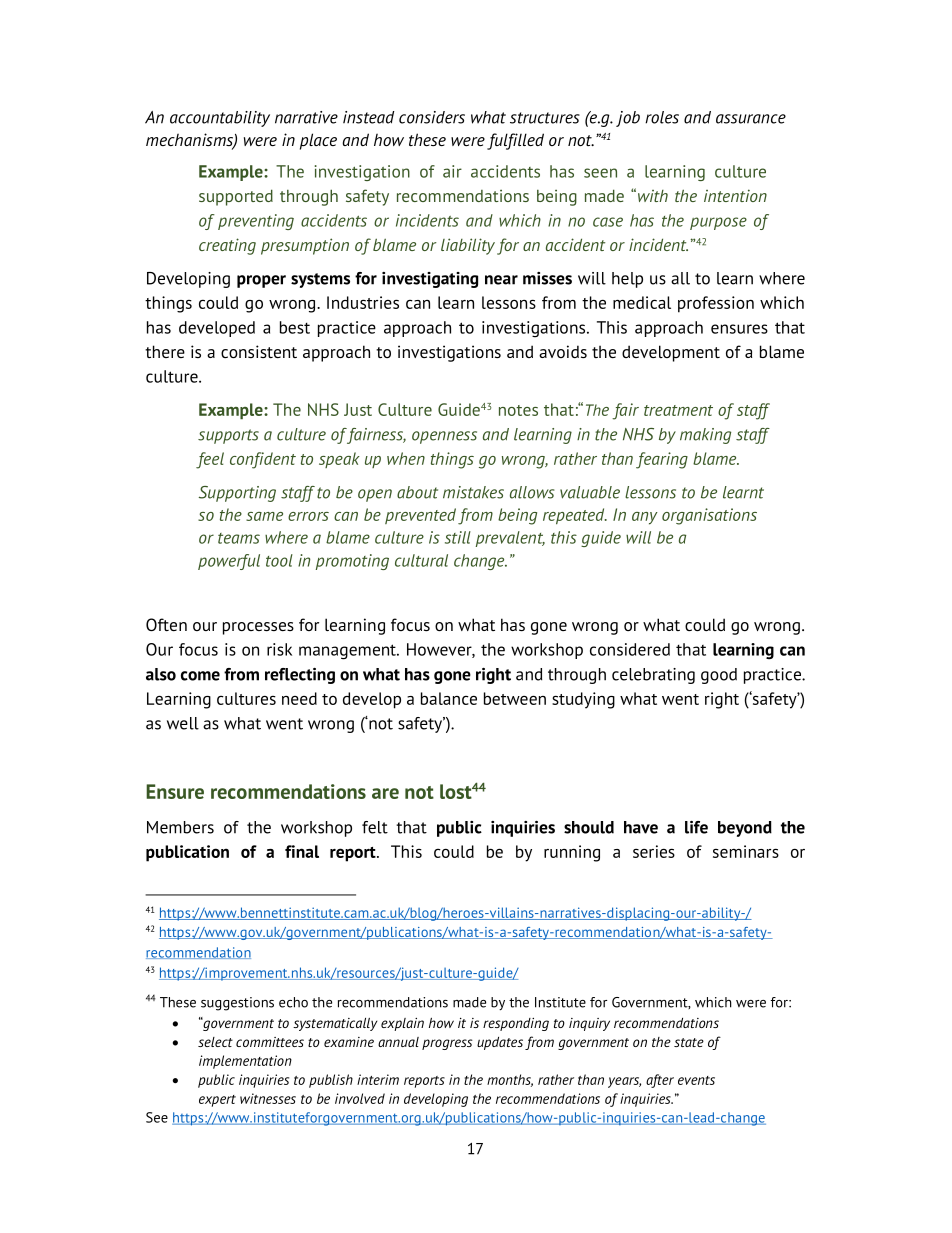  What do you see at coordinates (630, 649) in the screenshot?
I see `considered` at bounding box center [630, 649].
